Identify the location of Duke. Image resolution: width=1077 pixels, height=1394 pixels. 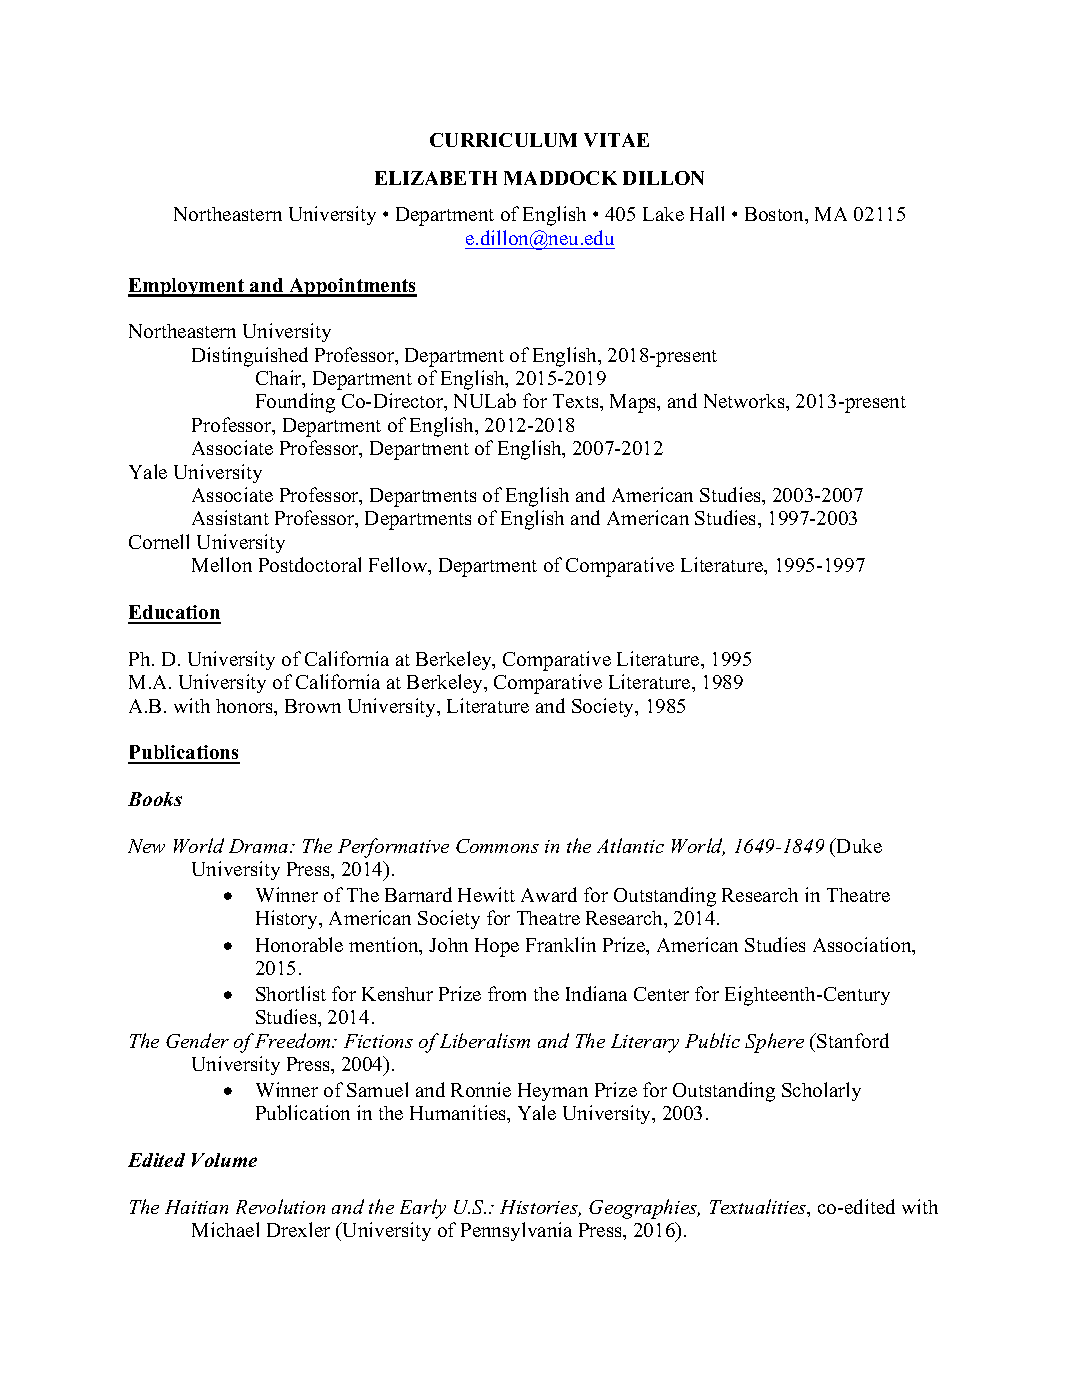
(858, 845).
